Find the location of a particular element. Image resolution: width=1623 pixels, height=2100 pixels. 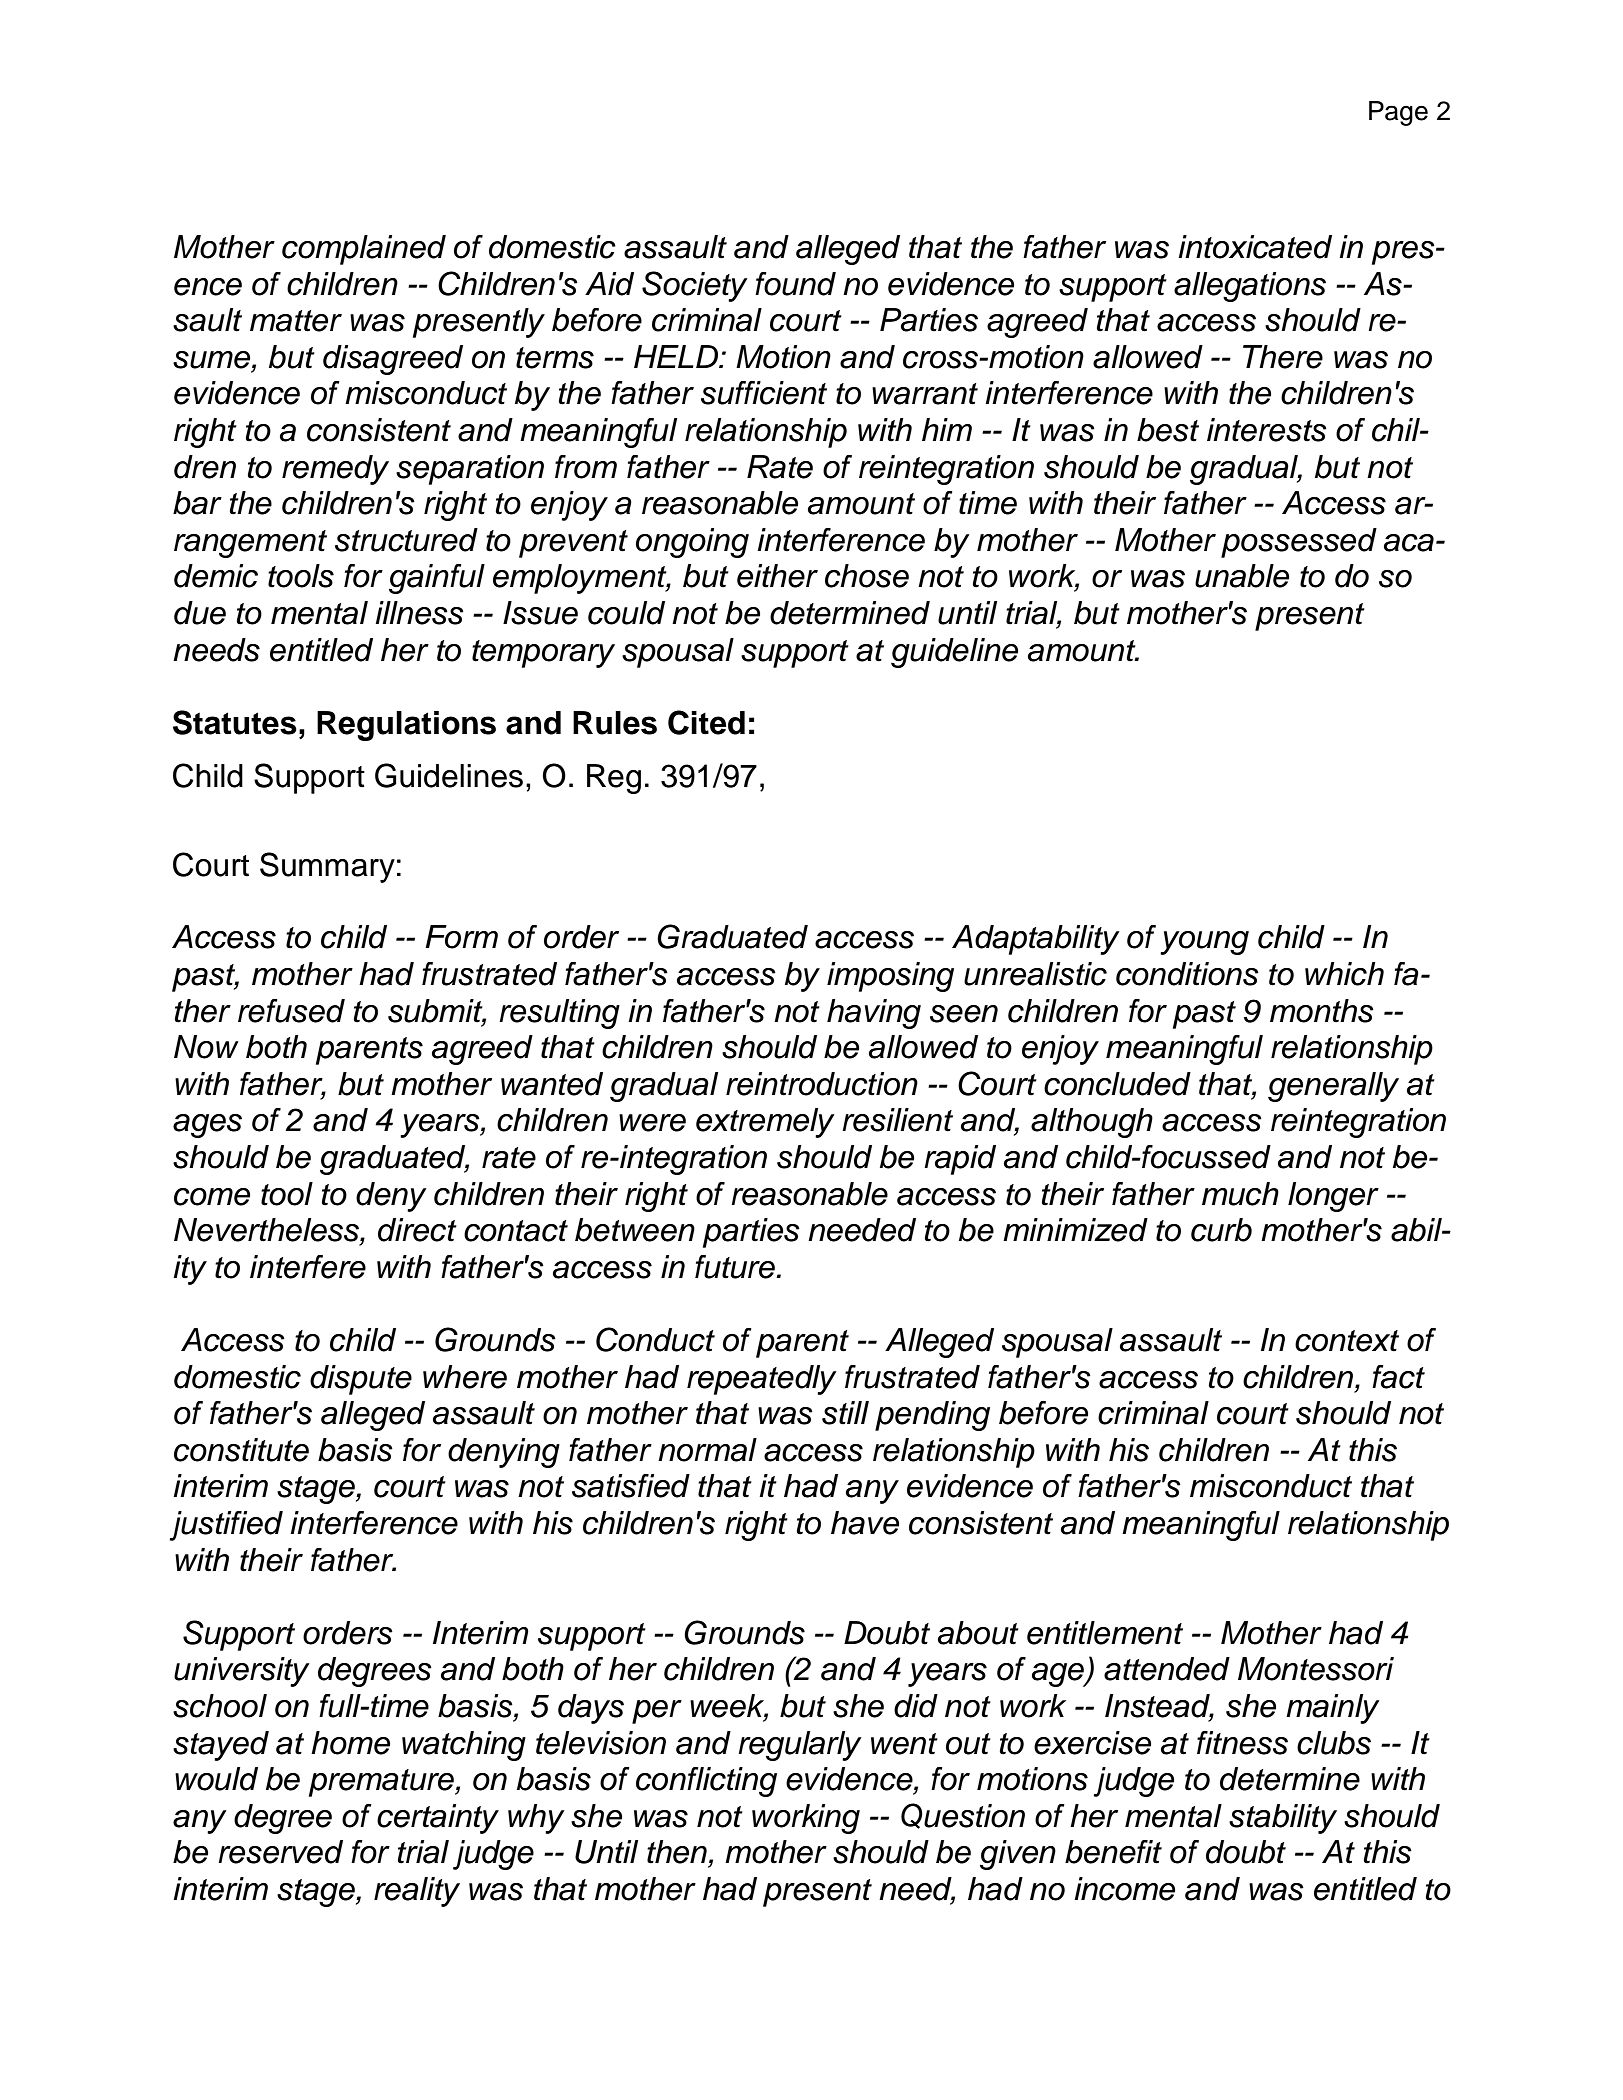

fitness is located at coordinates (1242, 1743).
